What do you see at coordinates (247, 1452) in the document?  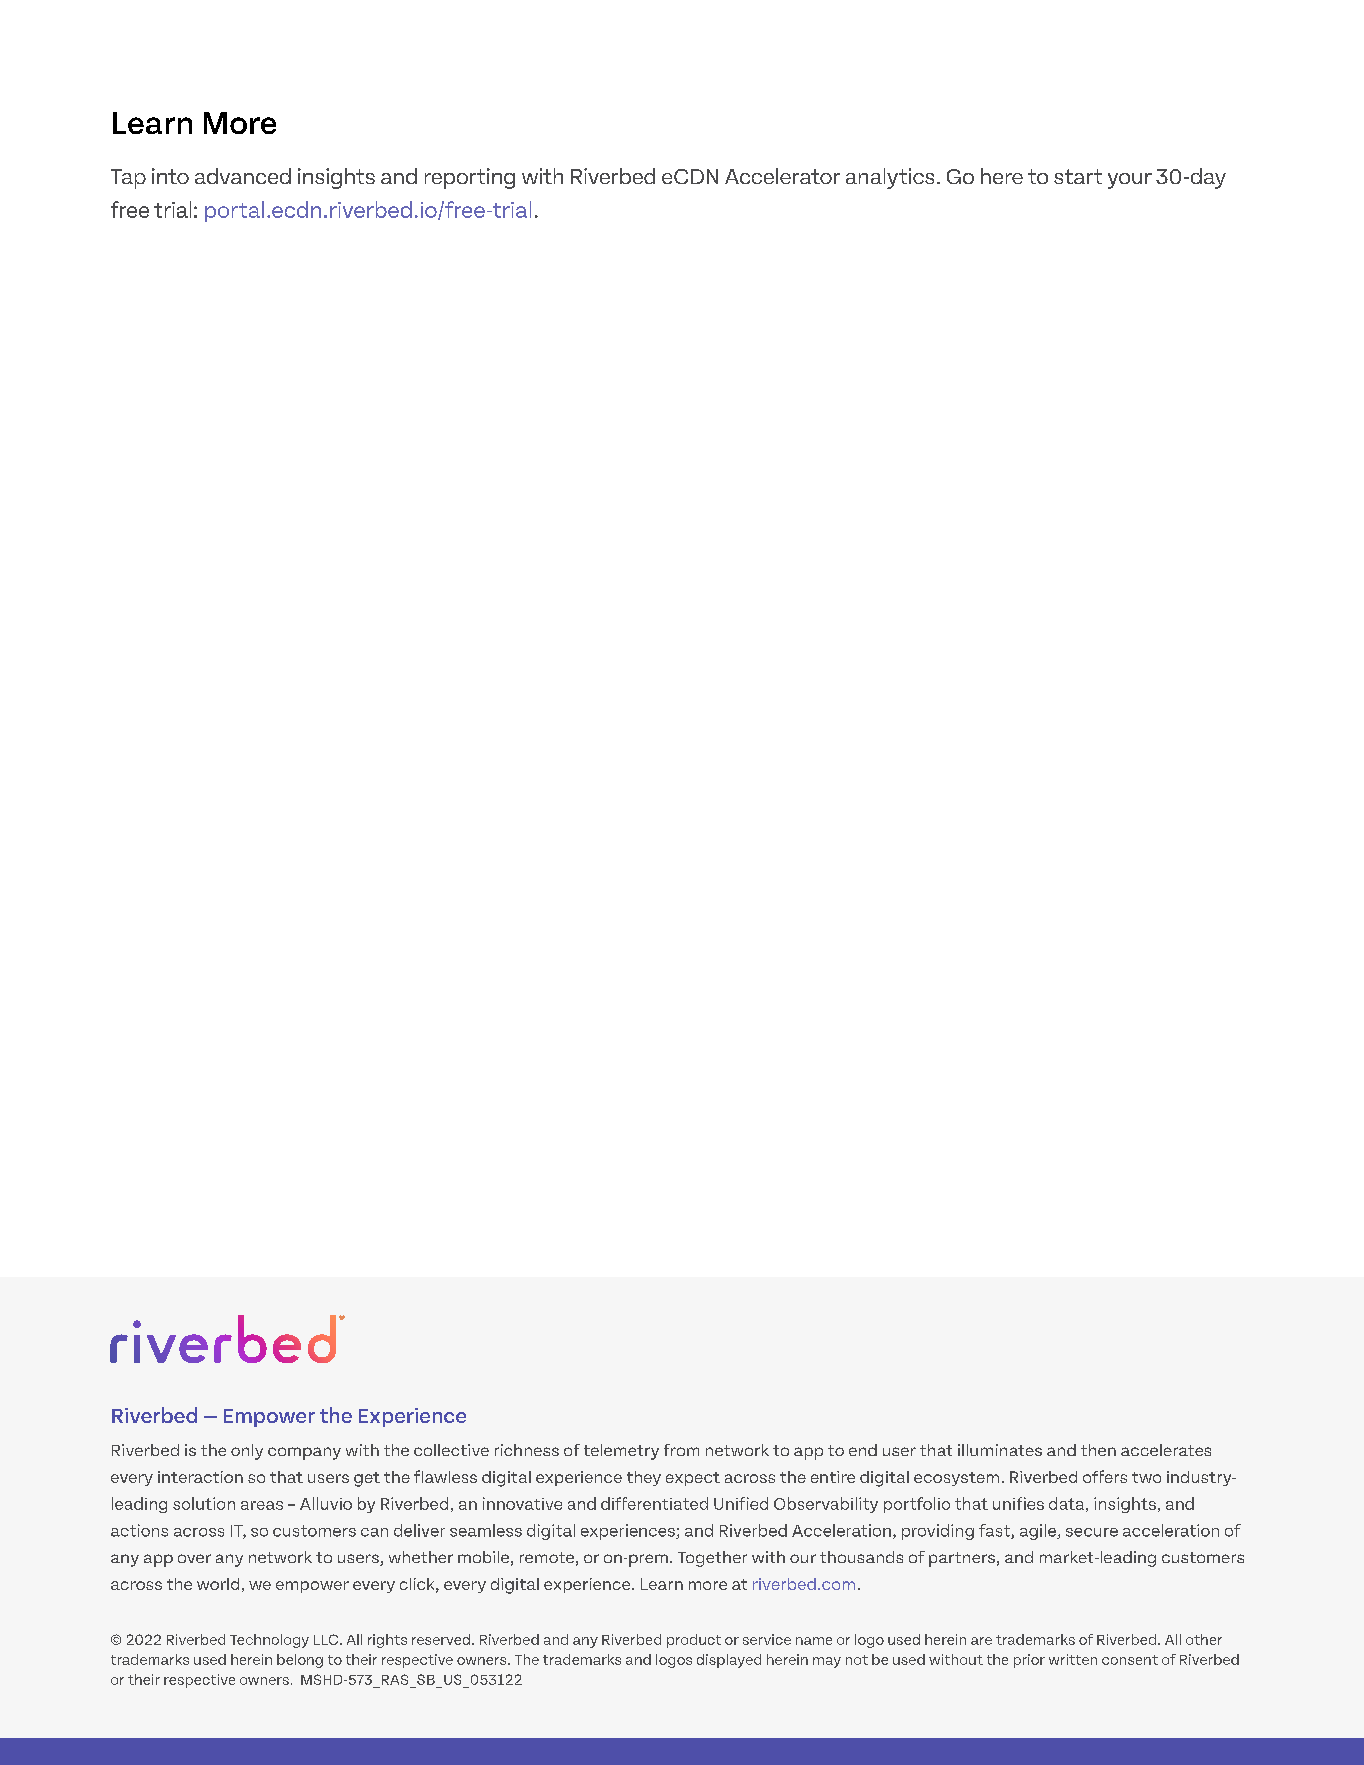 I see `only` at bounding box center [247, 1452].
